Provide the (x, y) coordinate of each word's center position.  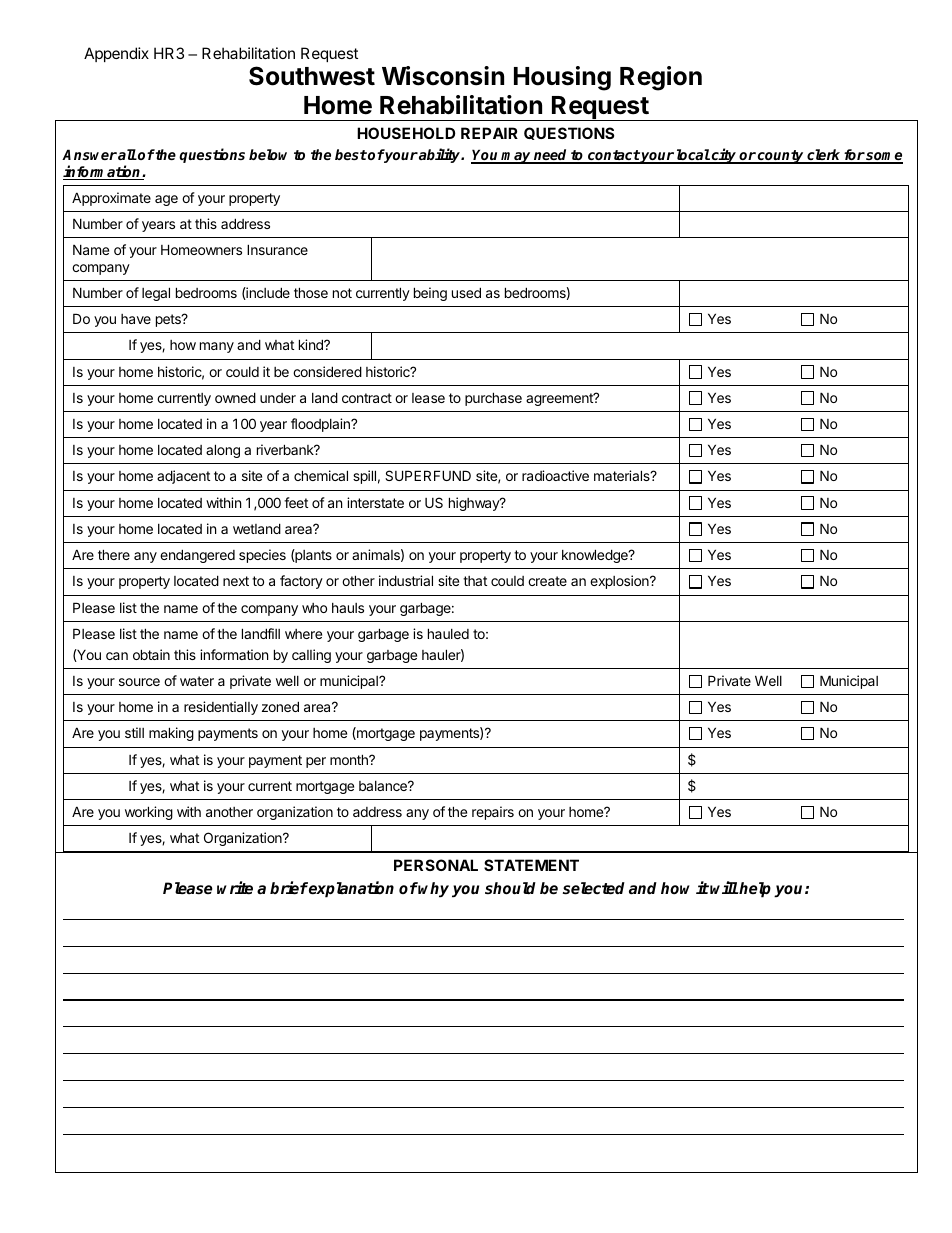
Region (661, 78)
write (235, 888)
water (197, 681)
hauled (448, 633)
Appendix (116, 54)
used (466, 292)
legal (156, 294)
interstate (375, 502)
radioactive (555, 475)
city (724, 156)
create (547, 581)
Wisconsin (443, 76)
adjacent (183, 477)
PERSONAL (436, 865)
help (755, 890)
